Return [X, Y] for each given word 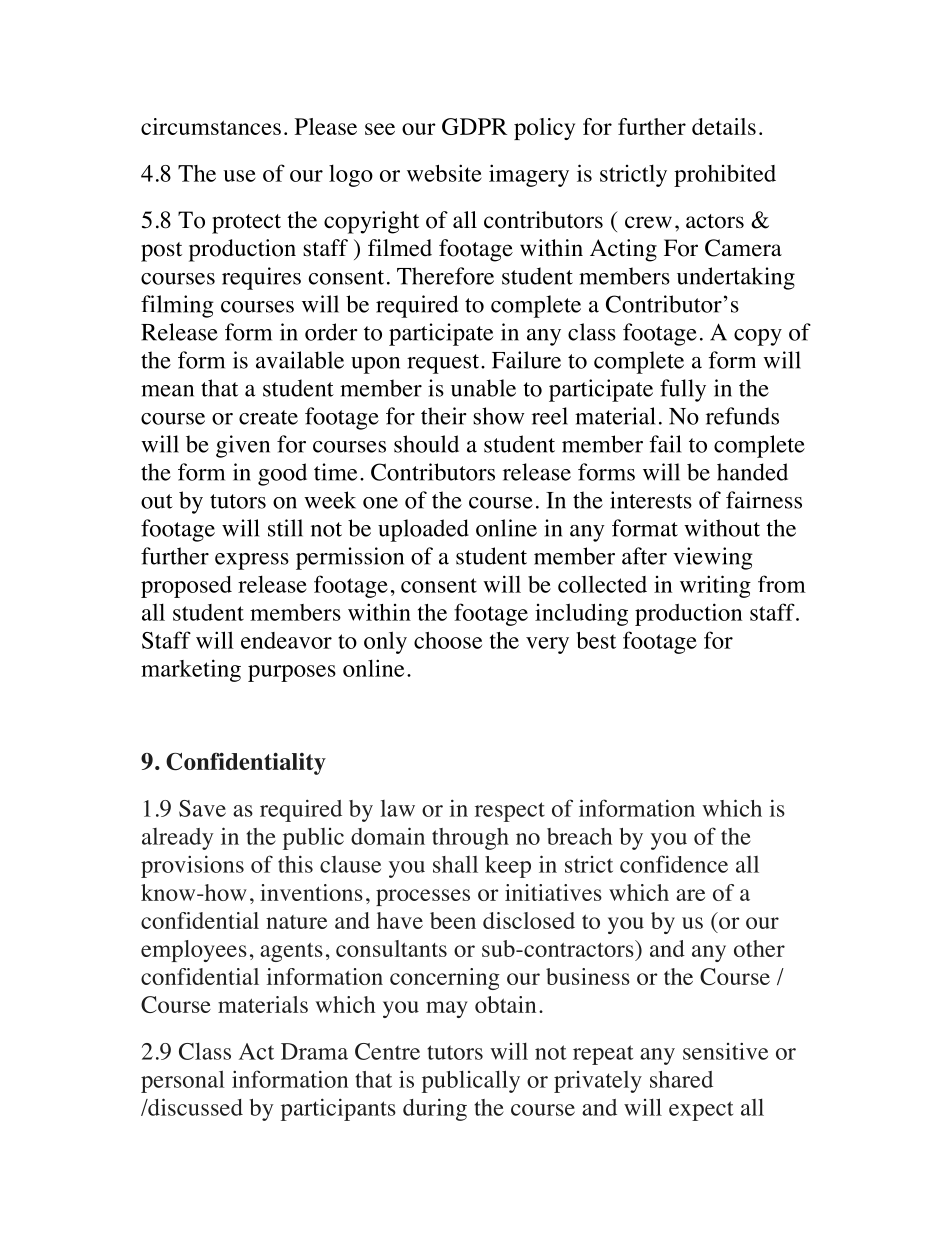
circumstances [211, 126]
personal [183, 1081]
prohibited [725, 175]
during [435, 1109]
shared [681, 1079]
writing [715, 586]
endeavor [286, 640]
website [444, 173]
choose [448, 640]
